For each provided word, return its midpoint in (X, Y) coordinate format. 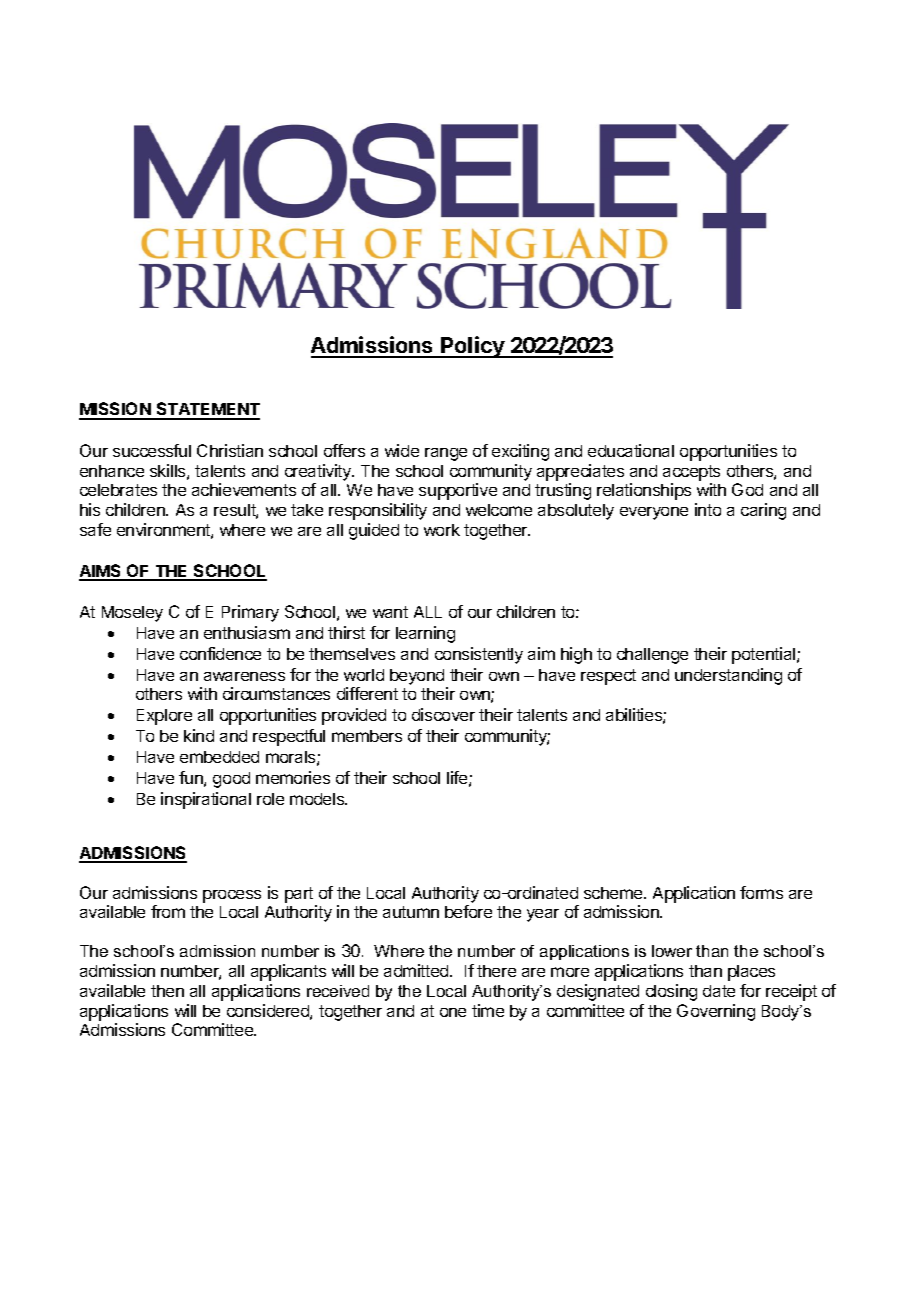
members (367, 736)
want (390, 612)
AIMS (101, 572)
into (708, 509)
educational (631, 450)
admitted (417, 970)
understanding (728, 676)
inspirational (206, 800)
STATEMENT (207, 410)
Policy (472, 347)
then (167, 991)
